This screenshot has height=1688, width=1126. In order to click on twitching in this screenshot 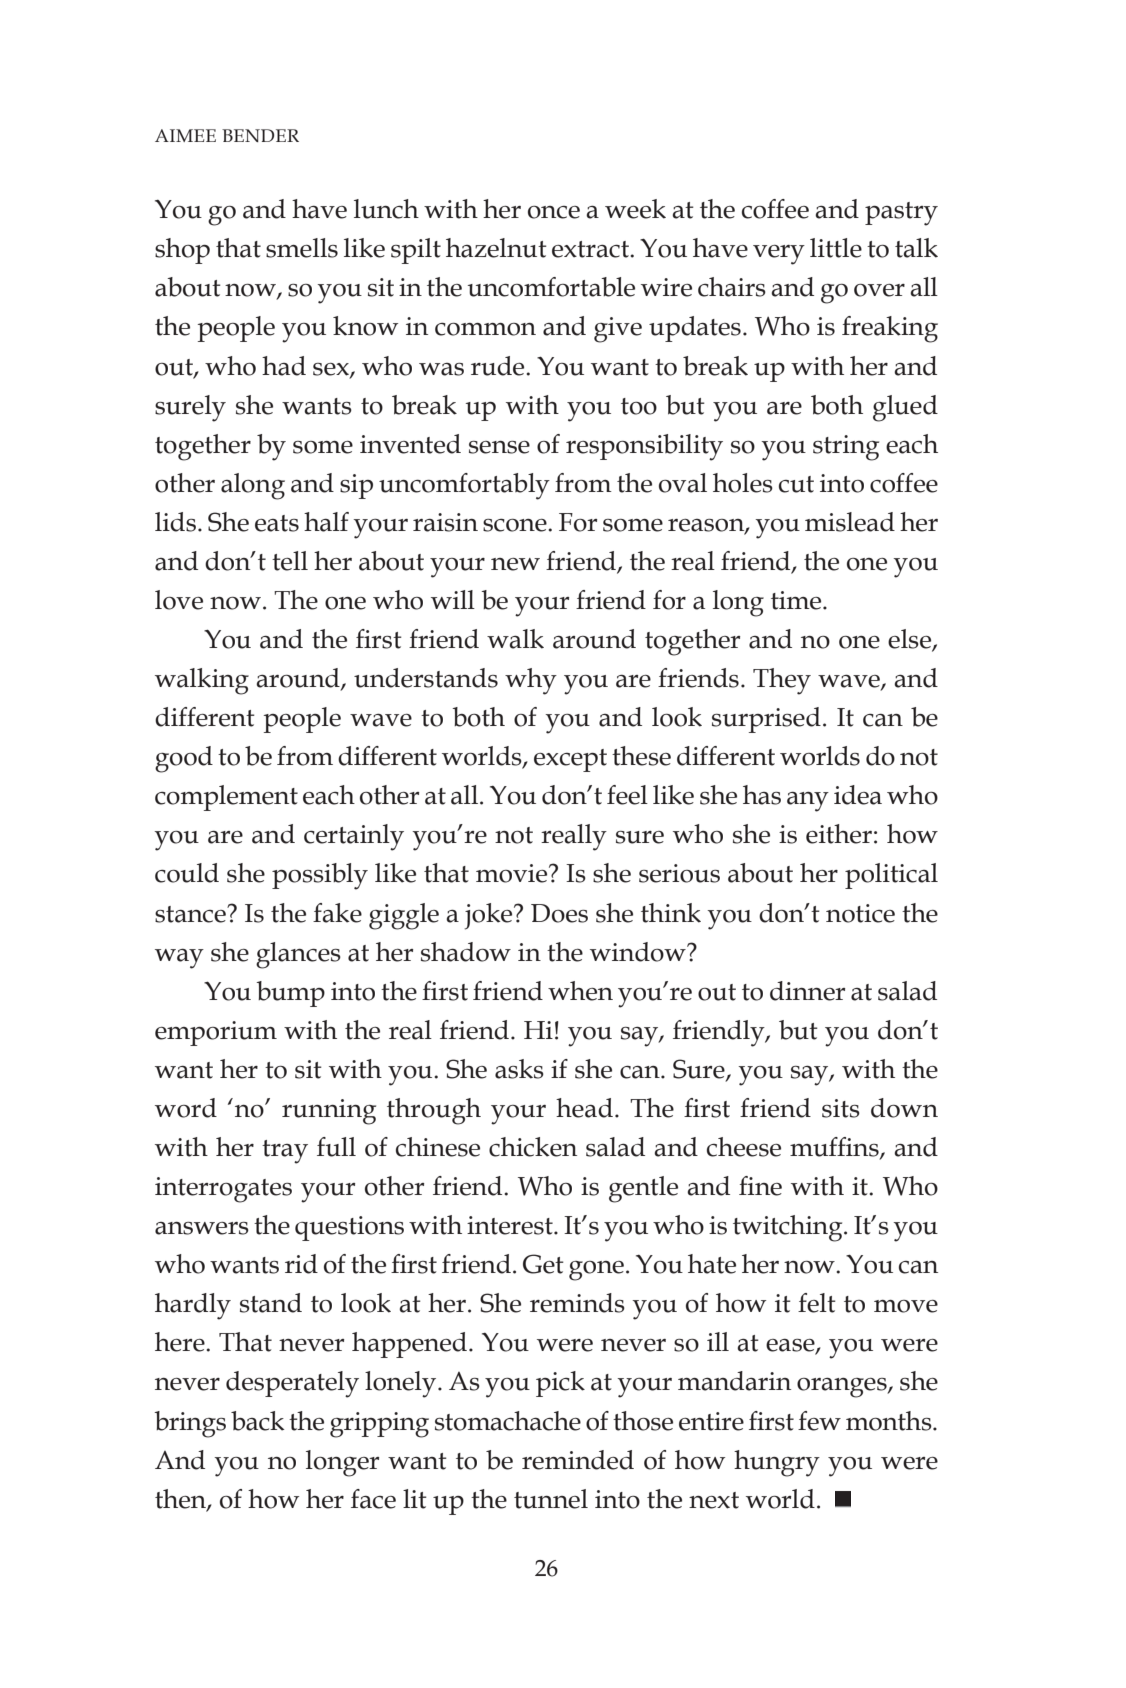, I will do `click(789, 1228)`.
